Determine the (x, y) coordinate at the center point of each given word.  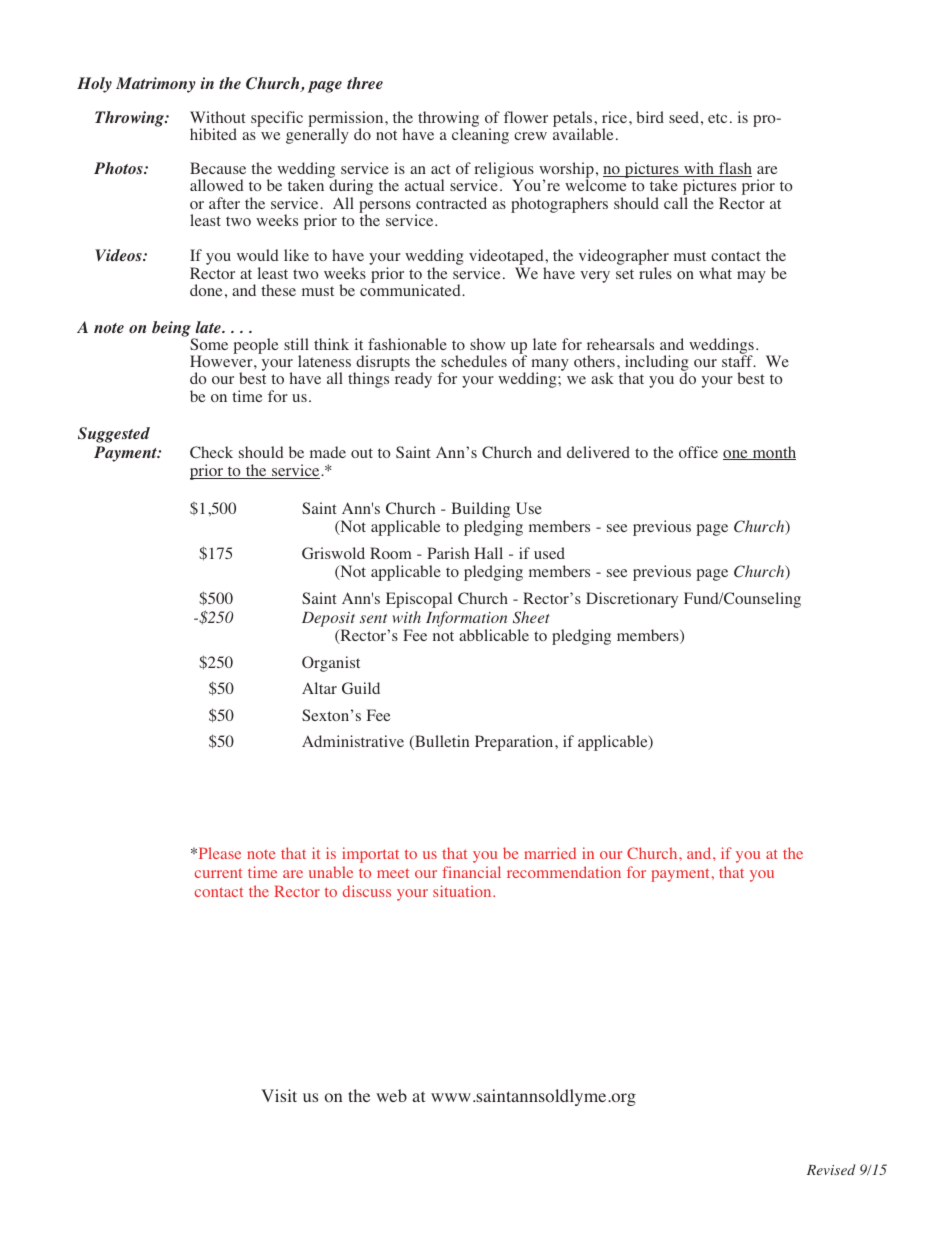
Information (466, 619)
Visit (279, 1095)
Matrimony (156, 85)
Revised (831, 1169)
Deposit (328, 619)
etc (717, 118)
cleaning (480, 135)
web (391, 1095)
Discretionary (632, 600)
